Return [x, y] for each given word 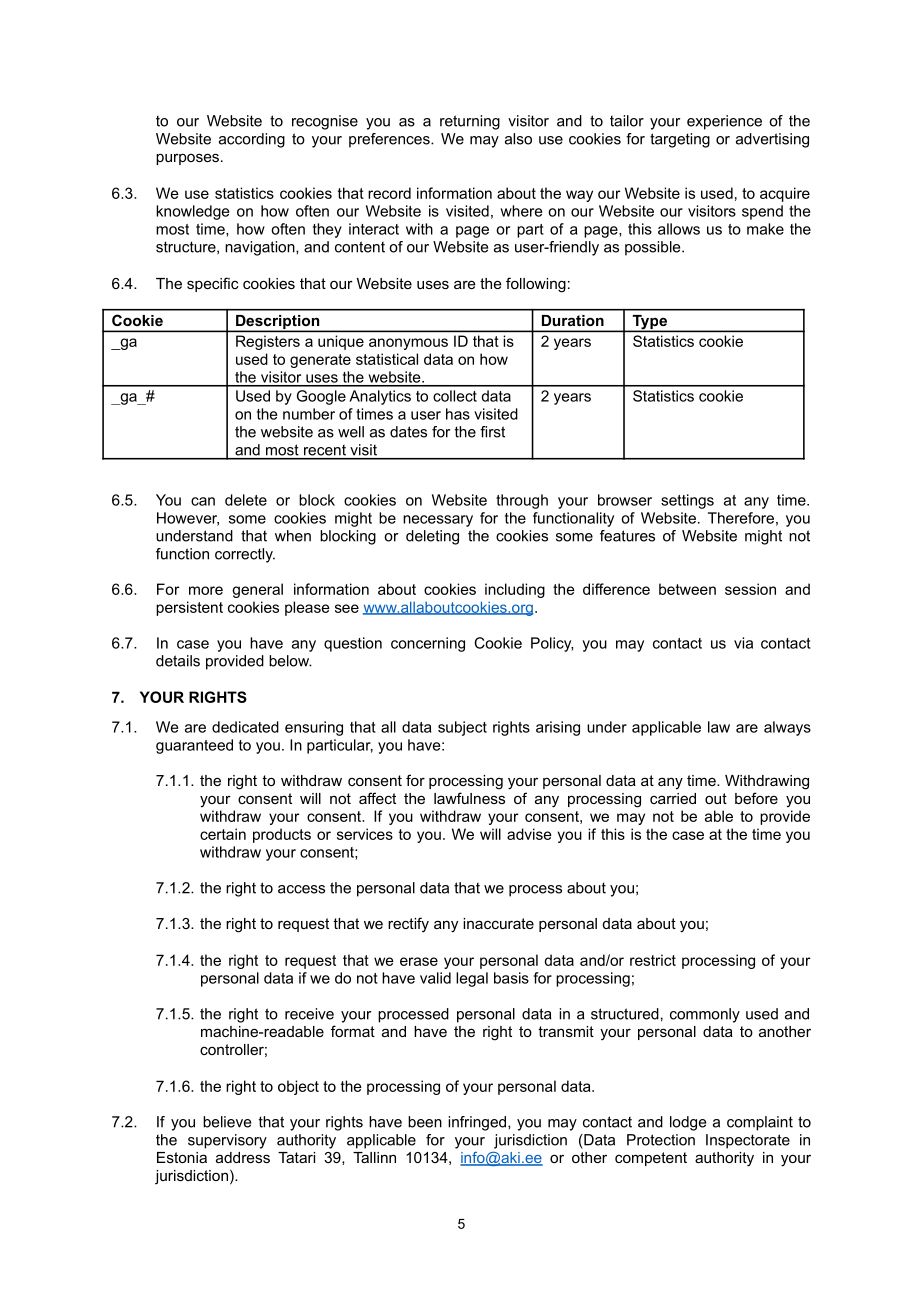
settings [687, 501]
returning [470, 122]
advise [529, 834]
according [252, 140]
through [522, 501]
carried [673, 798]
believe [227, 1122]
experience [724, 122]
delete [246, 500]
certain [223, 834]
